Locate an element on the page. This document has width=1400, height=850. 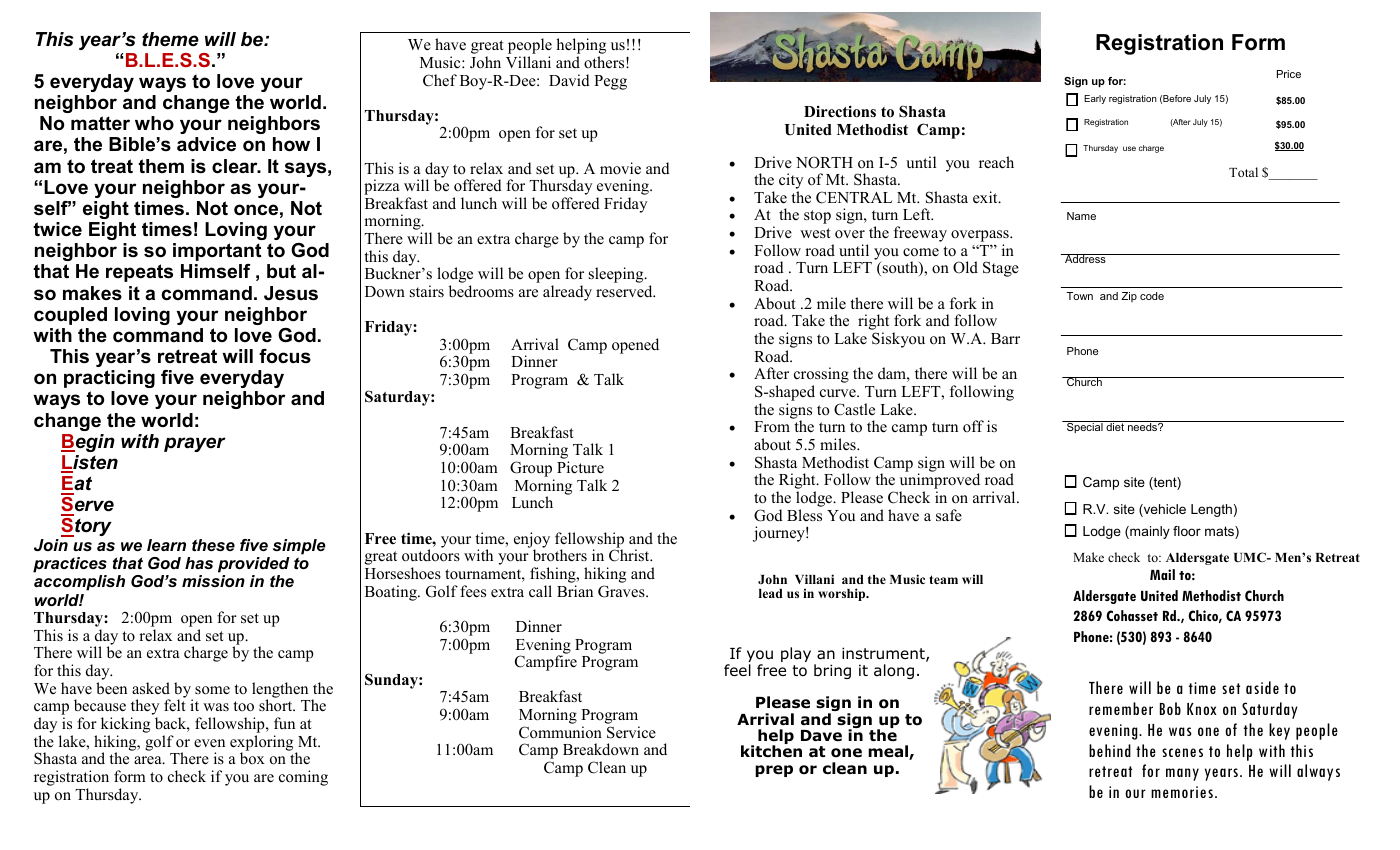
coupled is located at coordinates (70, 316).
